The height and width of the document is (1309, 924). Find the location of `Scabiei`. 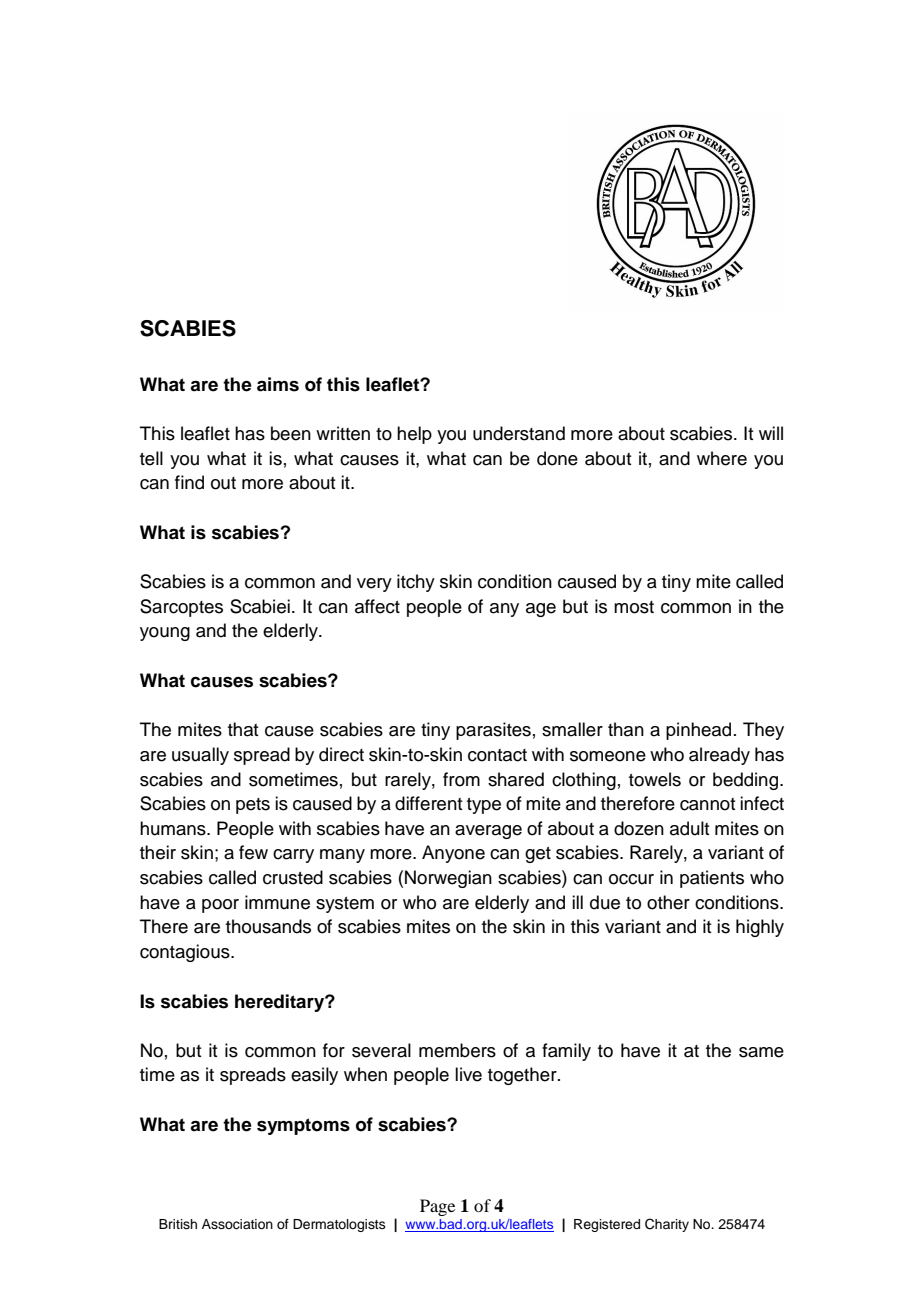

Scabiei is located at coordinates (260, 606).
